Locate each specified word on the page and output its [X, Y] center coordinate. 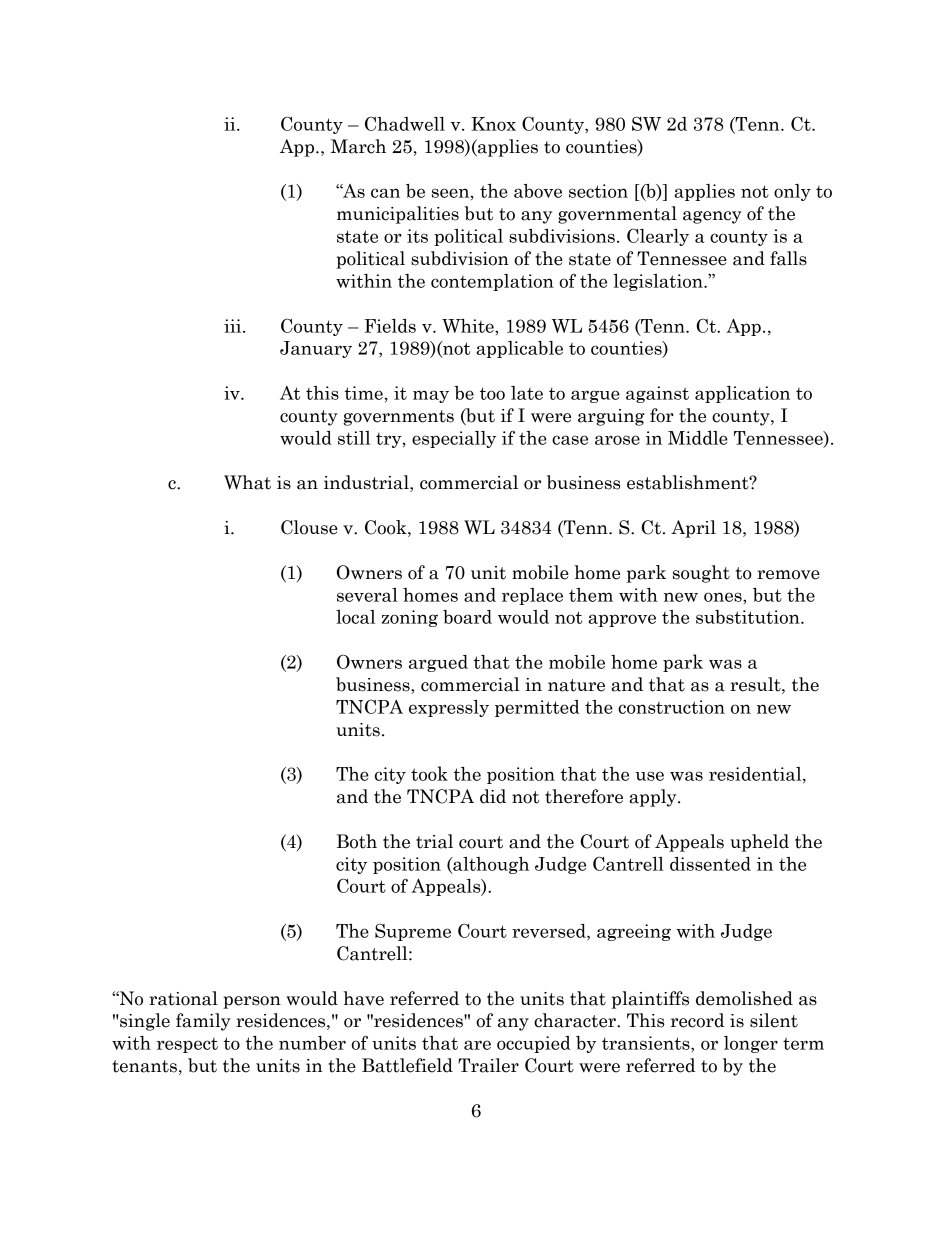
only [792, 192]
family [203, 1022]
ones [724, 597]
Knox [493, 124]
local [355, 617]
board [467, 617]
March [358, 146]
